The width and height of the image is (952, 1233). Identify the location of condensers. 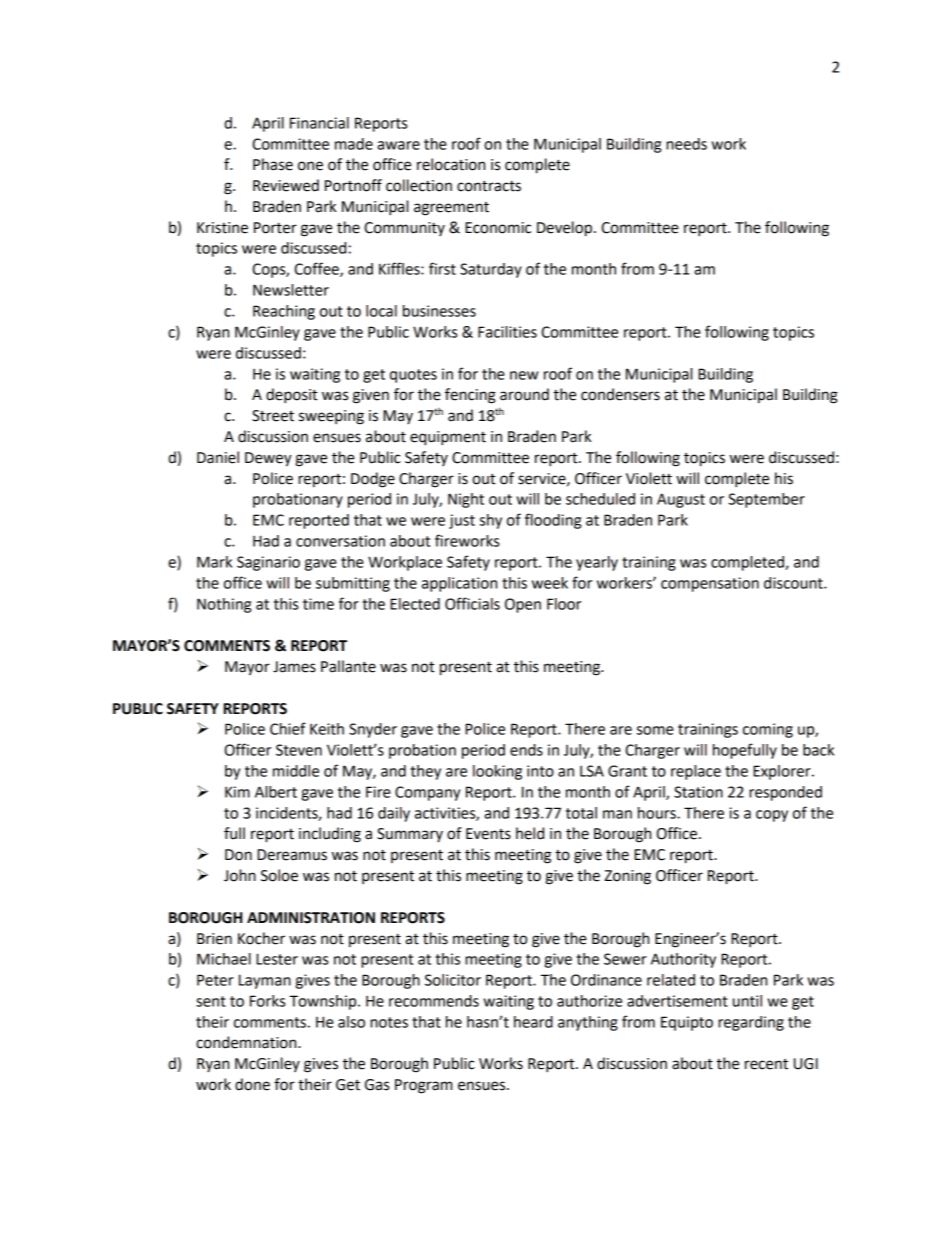
(620, 394).
